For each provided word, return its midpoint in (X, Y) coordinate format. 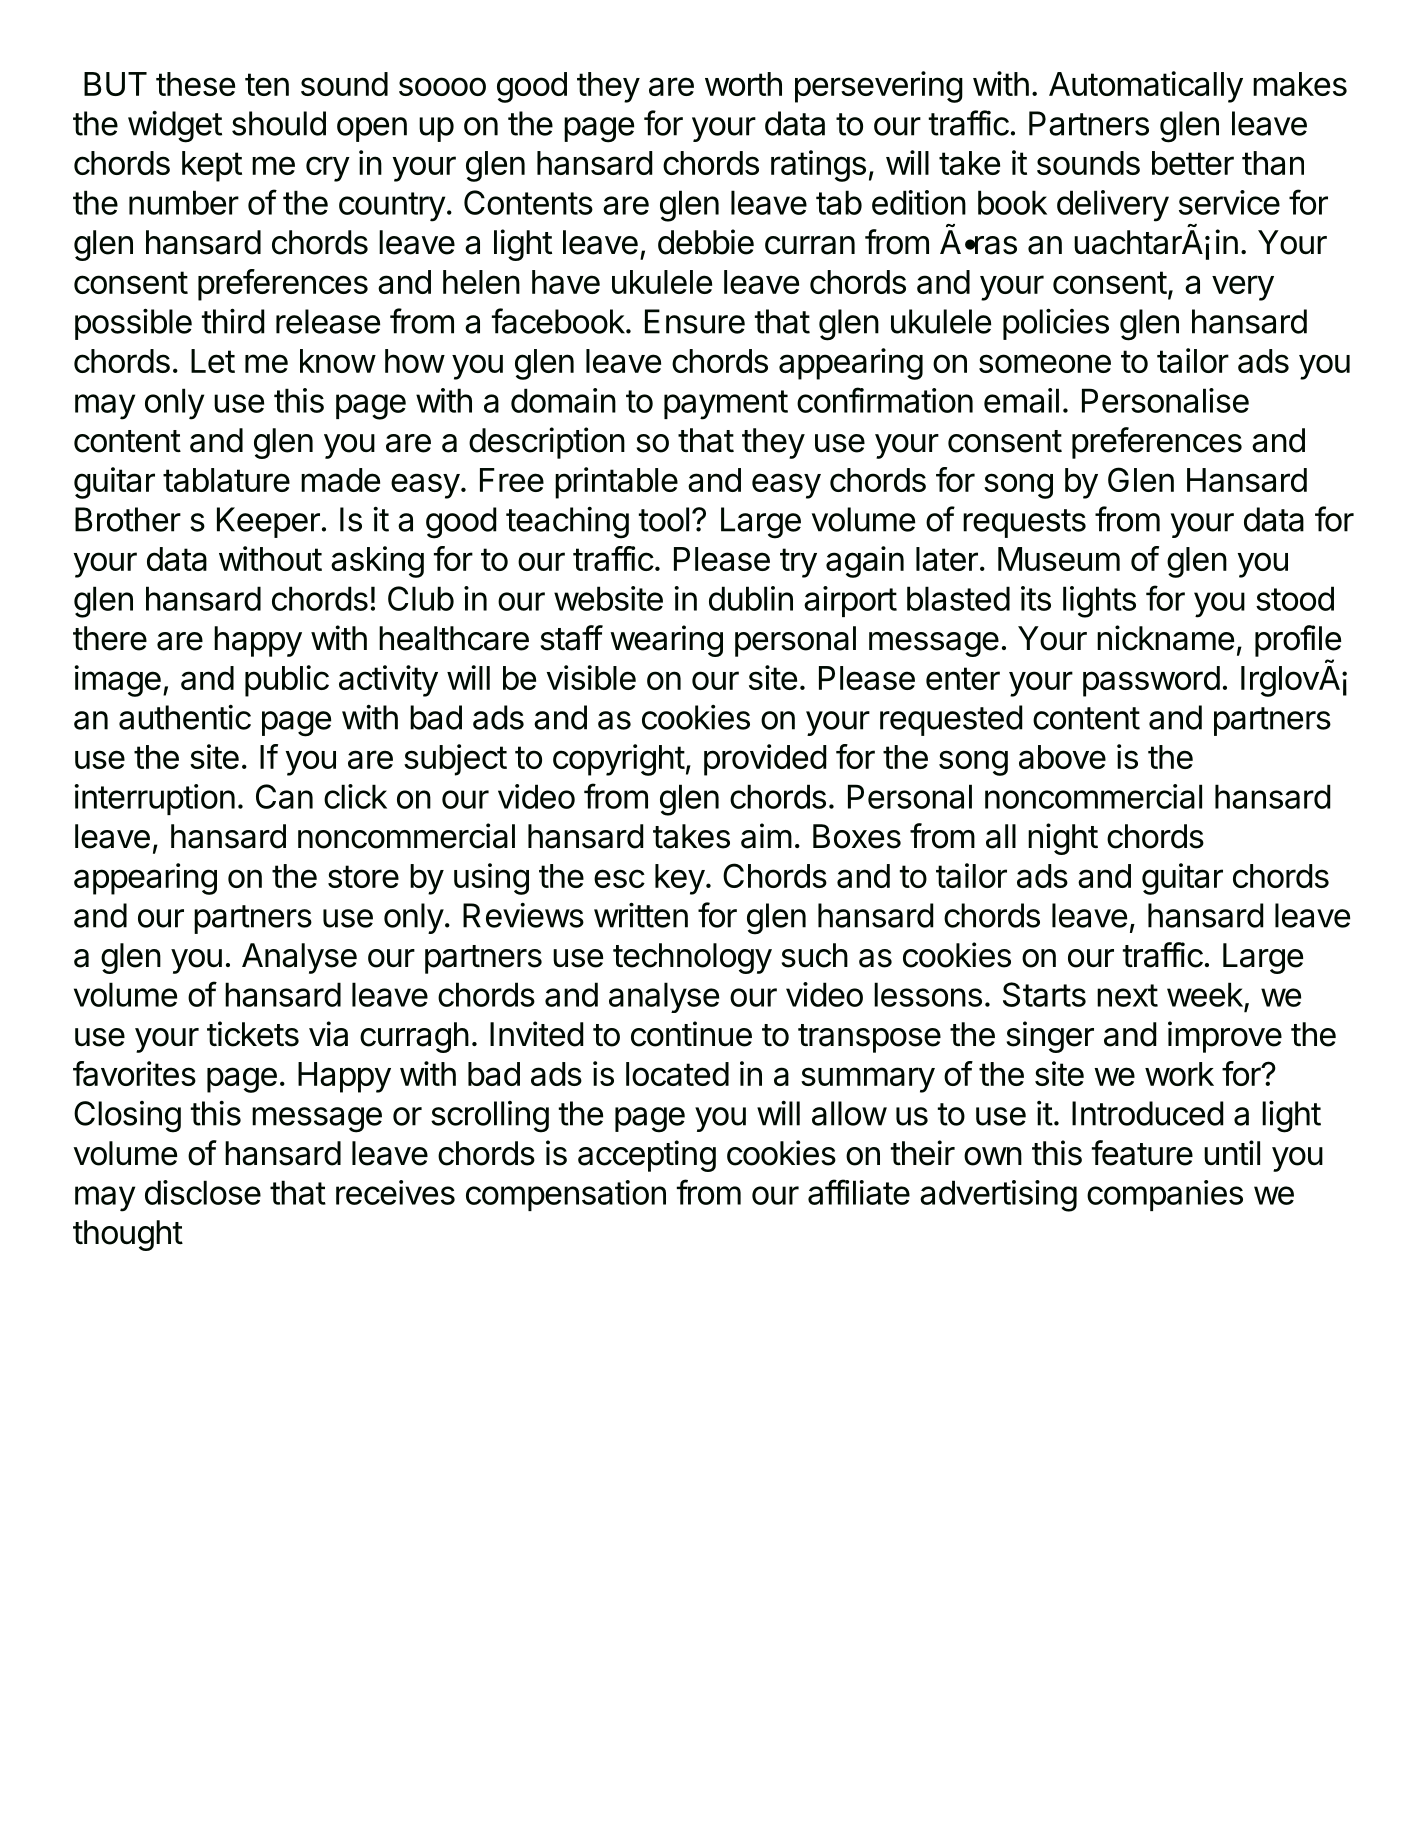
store (363, 876)
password (1151, 681)
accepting (647, 1156)
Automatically (1146, 87)
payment (726, 405)
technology (692, 958)
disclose (203, 1192)
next (1127, 995)
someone (1045, 363)
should (279, 123)
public (287, 681)
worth (743, 84)
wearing (666, 641)
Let (213, 361)
